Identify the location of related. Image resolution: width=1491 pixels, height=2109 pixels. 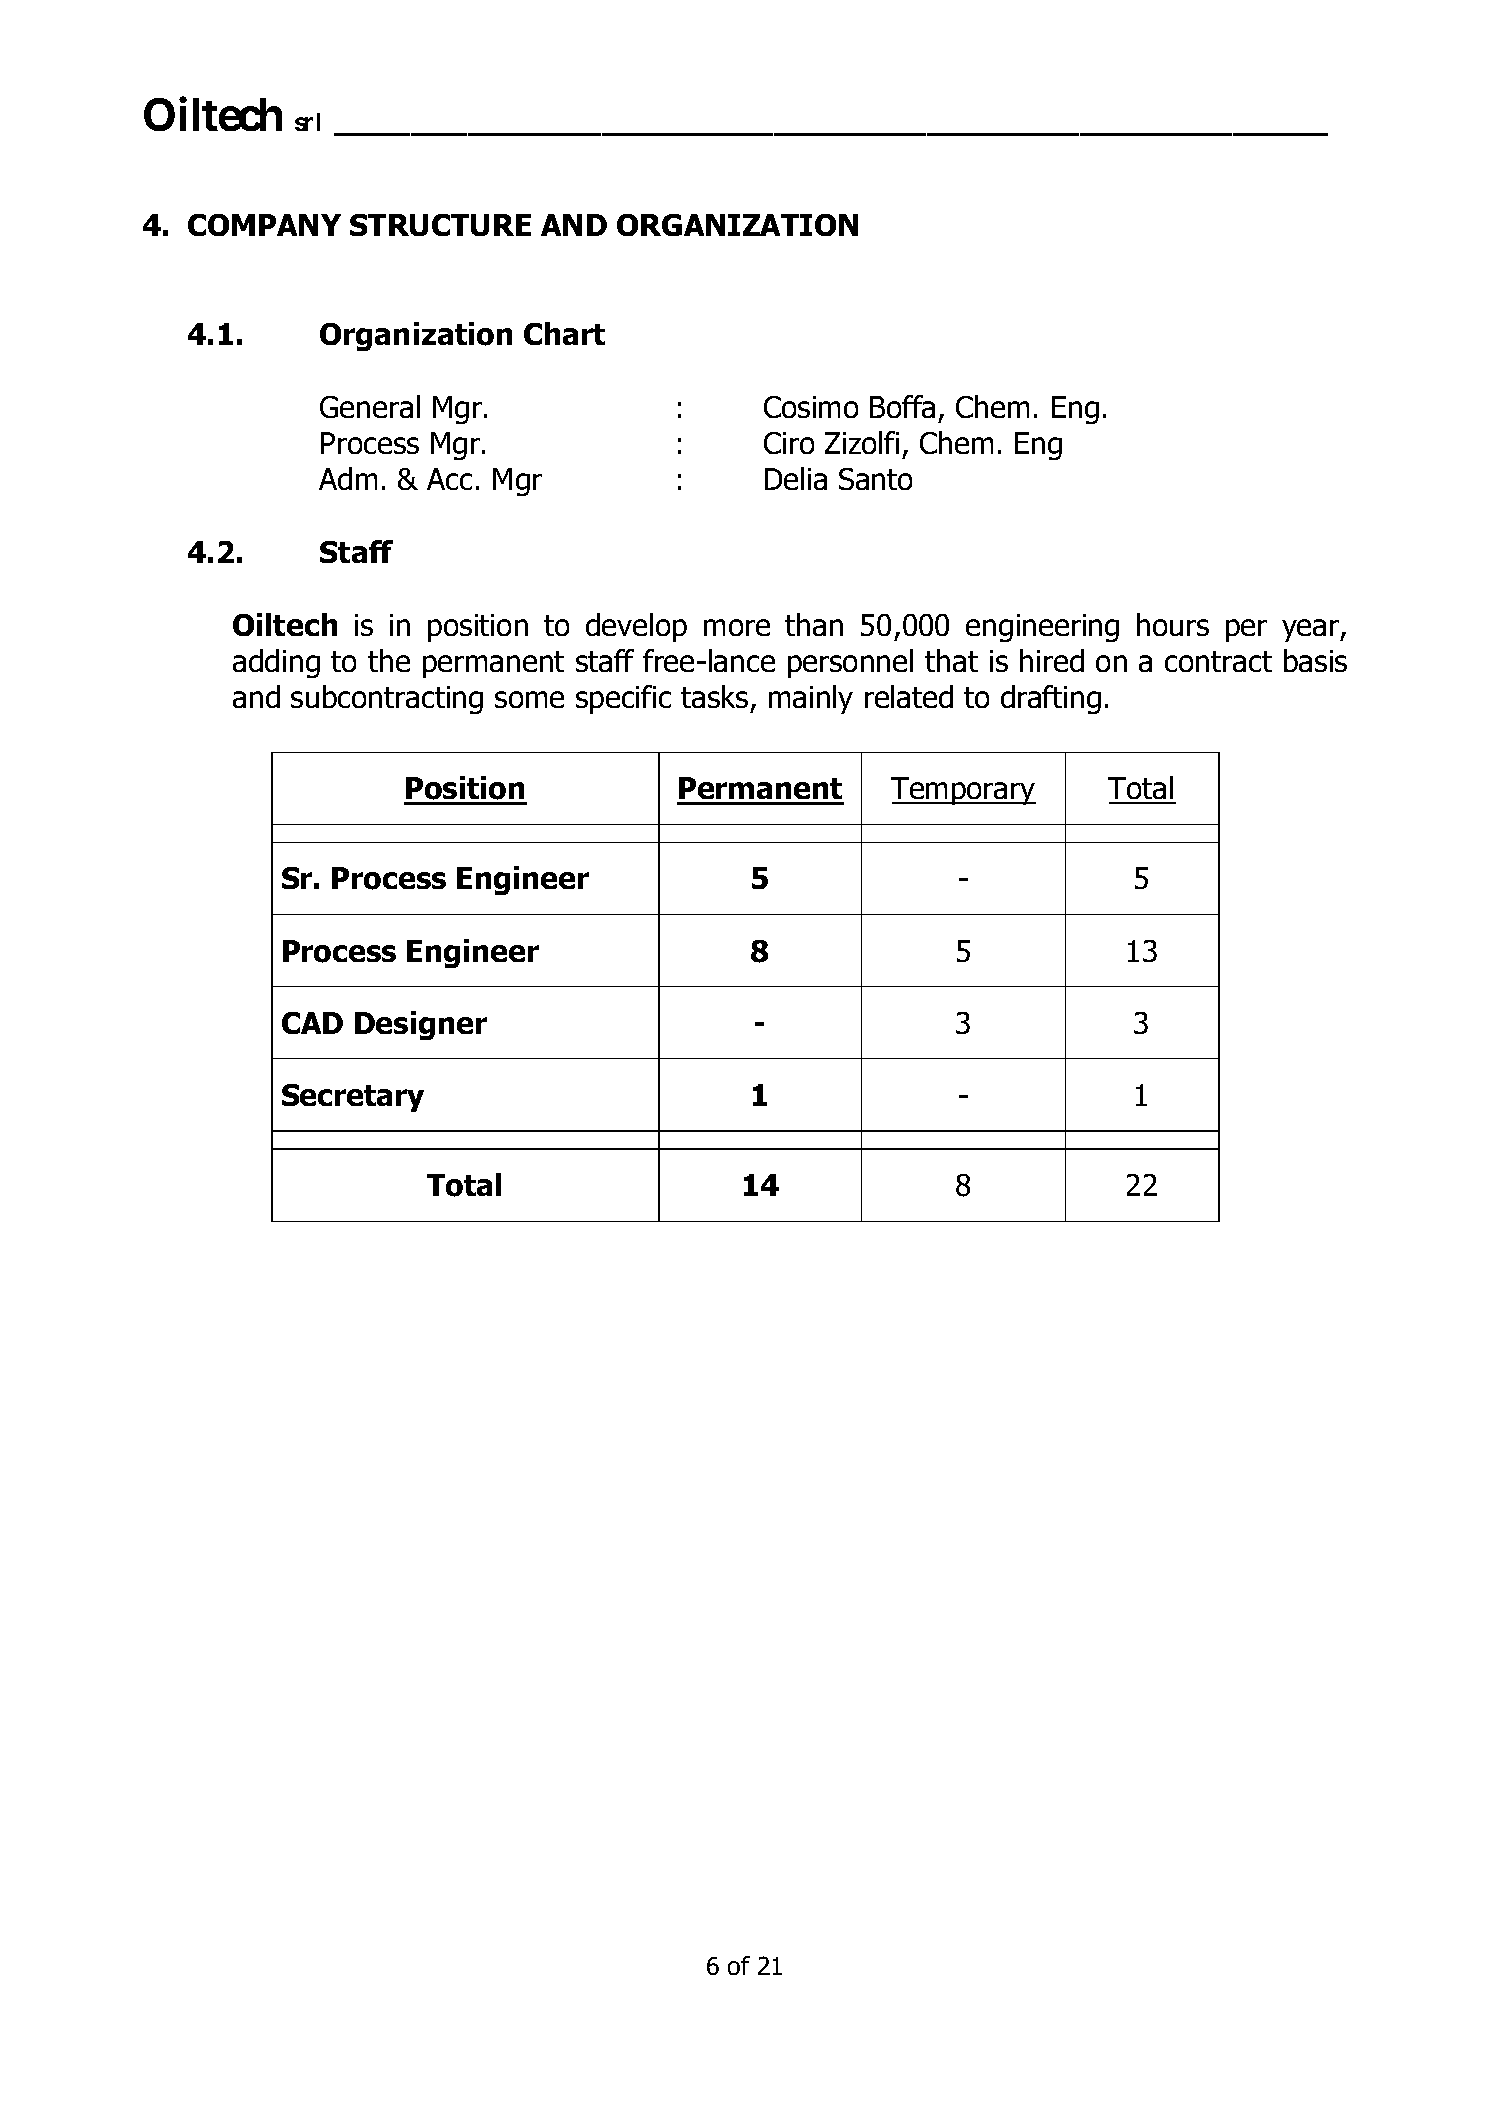
(909, 696).
